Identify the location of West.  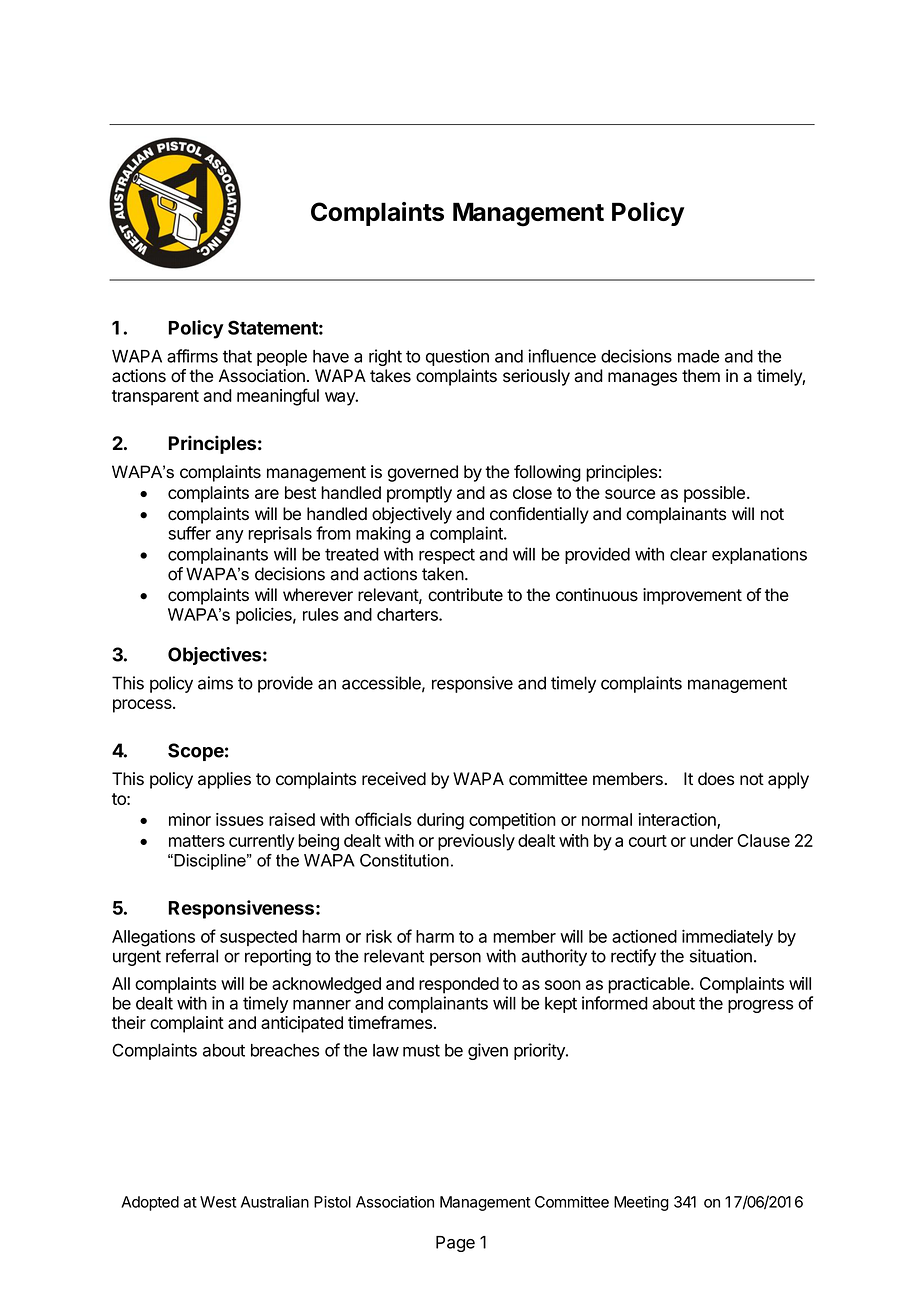
(218, 1202).
